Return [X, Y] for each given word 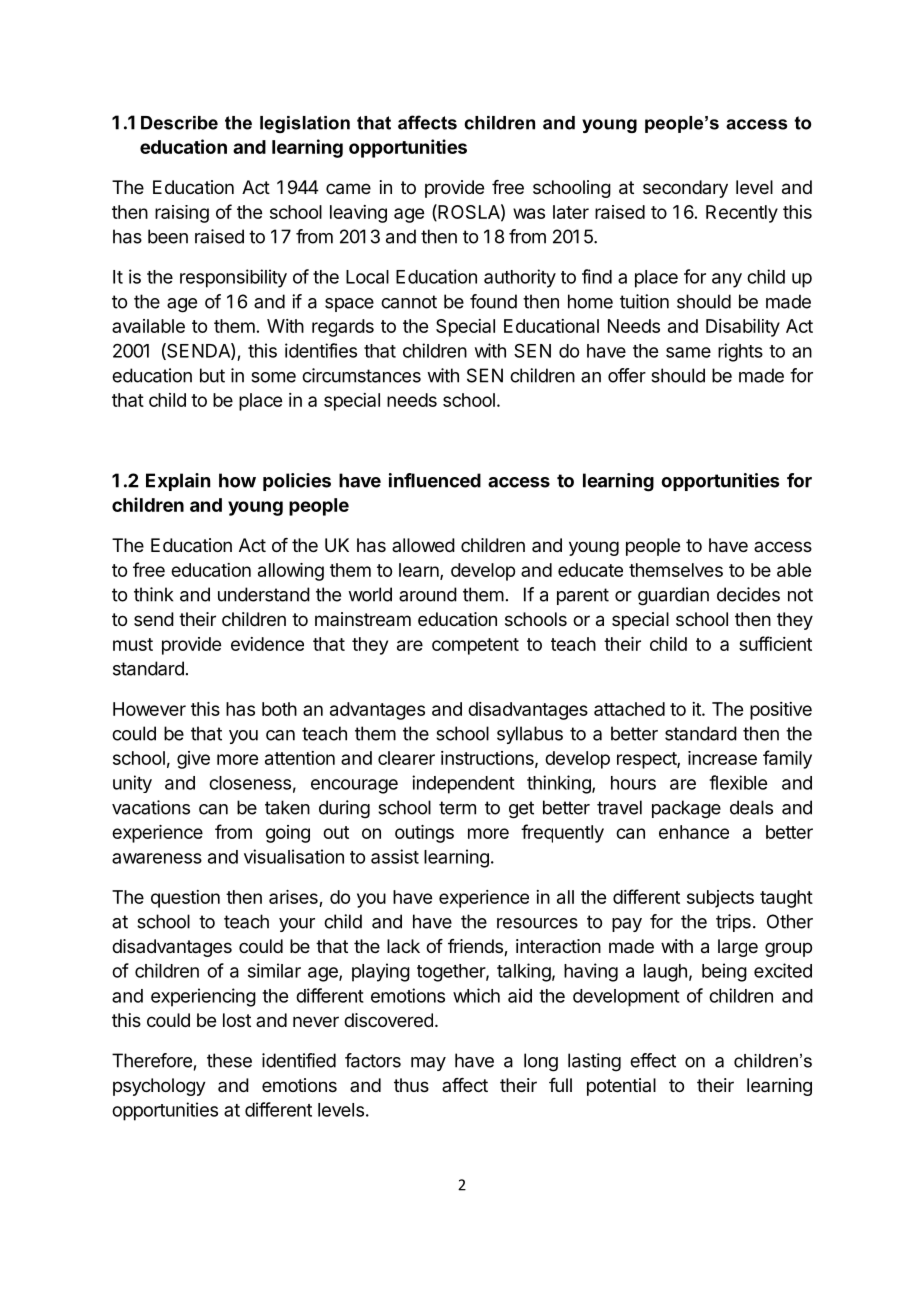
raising [182, 214]
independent [463, 784]
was [529, 213]
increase [722, 758]
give [193, 760]
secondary [685, 189]
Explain [178, 482]
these [229, 1060]
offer [627, 375]
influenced [435, 480]
